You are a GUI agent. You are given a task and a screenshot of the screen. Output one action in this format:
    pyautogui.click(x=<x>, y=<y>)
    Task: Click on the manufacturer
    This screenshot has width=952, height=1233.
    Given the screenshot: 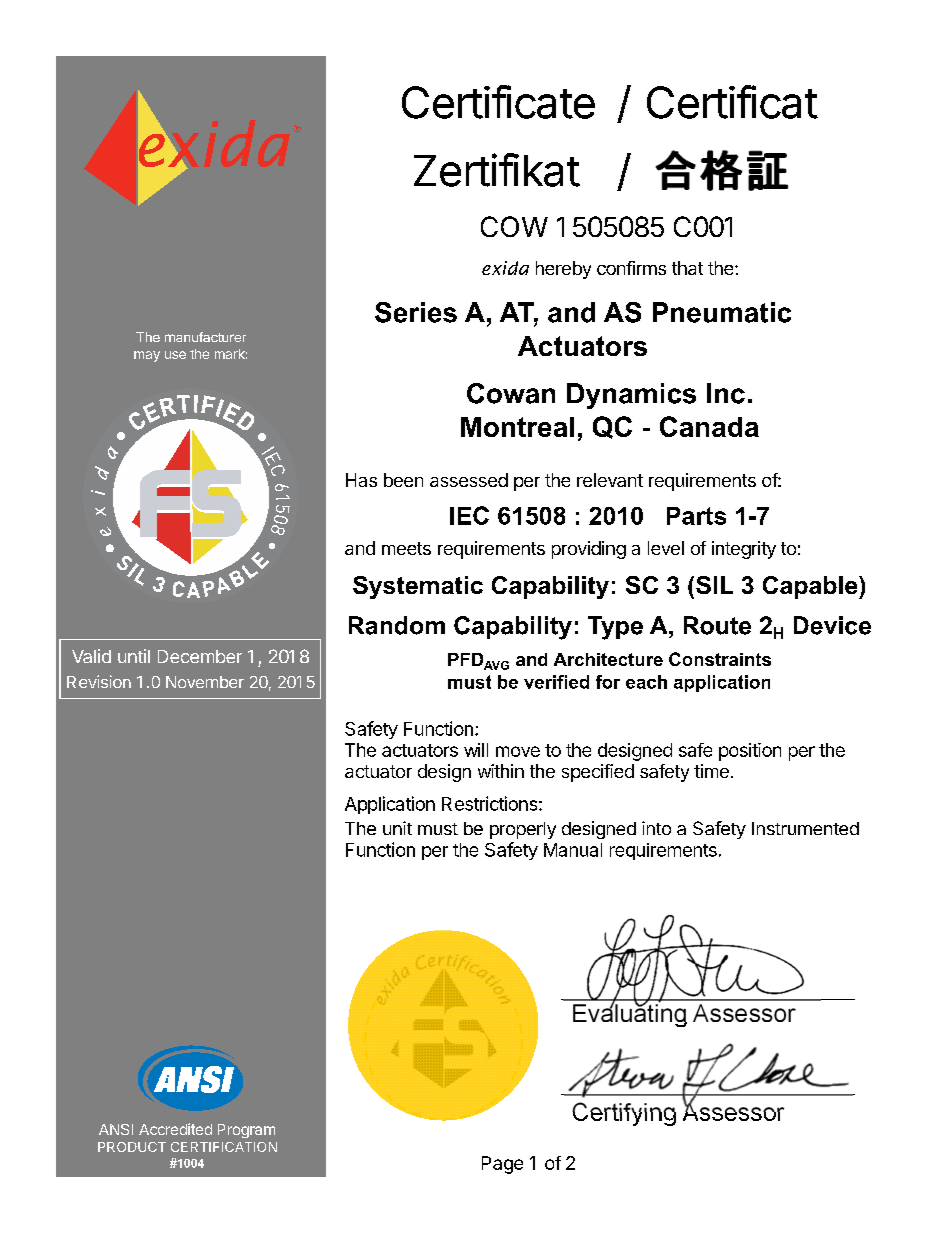 What is the action you would take?
    pyautogui.click(x=205, y=337)
